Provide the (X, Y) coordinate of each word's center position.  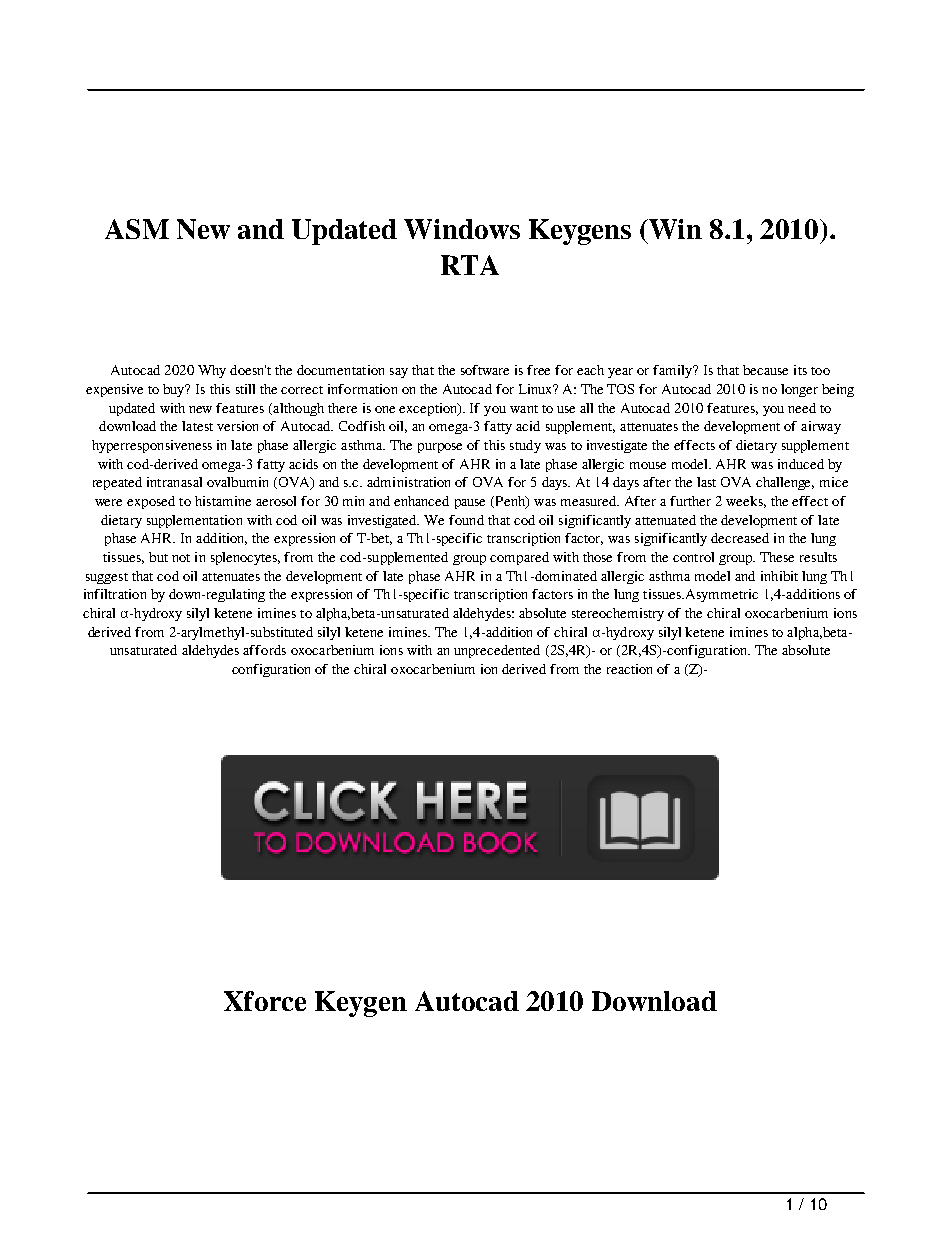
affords (264, 650)
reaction (629, 669)
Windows (462, 229)
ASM (137, 229)
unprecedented (497, 651)
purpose (440, 448)
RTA (470, 265)
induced (801, 464)
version (237, 426)
